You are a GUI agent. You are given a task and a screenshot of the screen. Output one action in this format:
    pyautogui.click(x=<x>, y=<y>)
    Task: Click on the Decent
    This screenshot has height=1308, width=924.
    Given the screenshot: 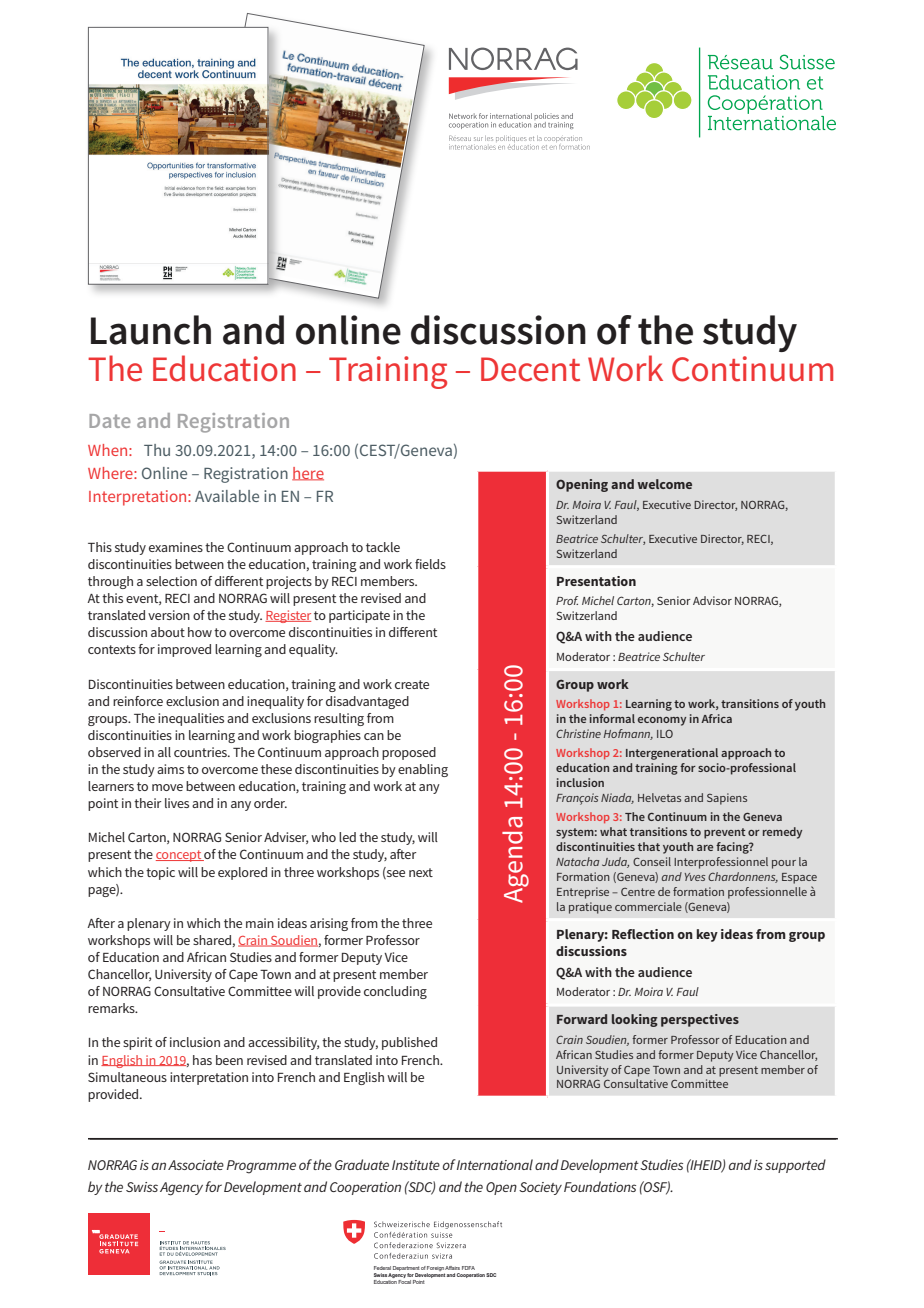 What is the action you would take?
    pyautogui.click(x=530, y=369)
